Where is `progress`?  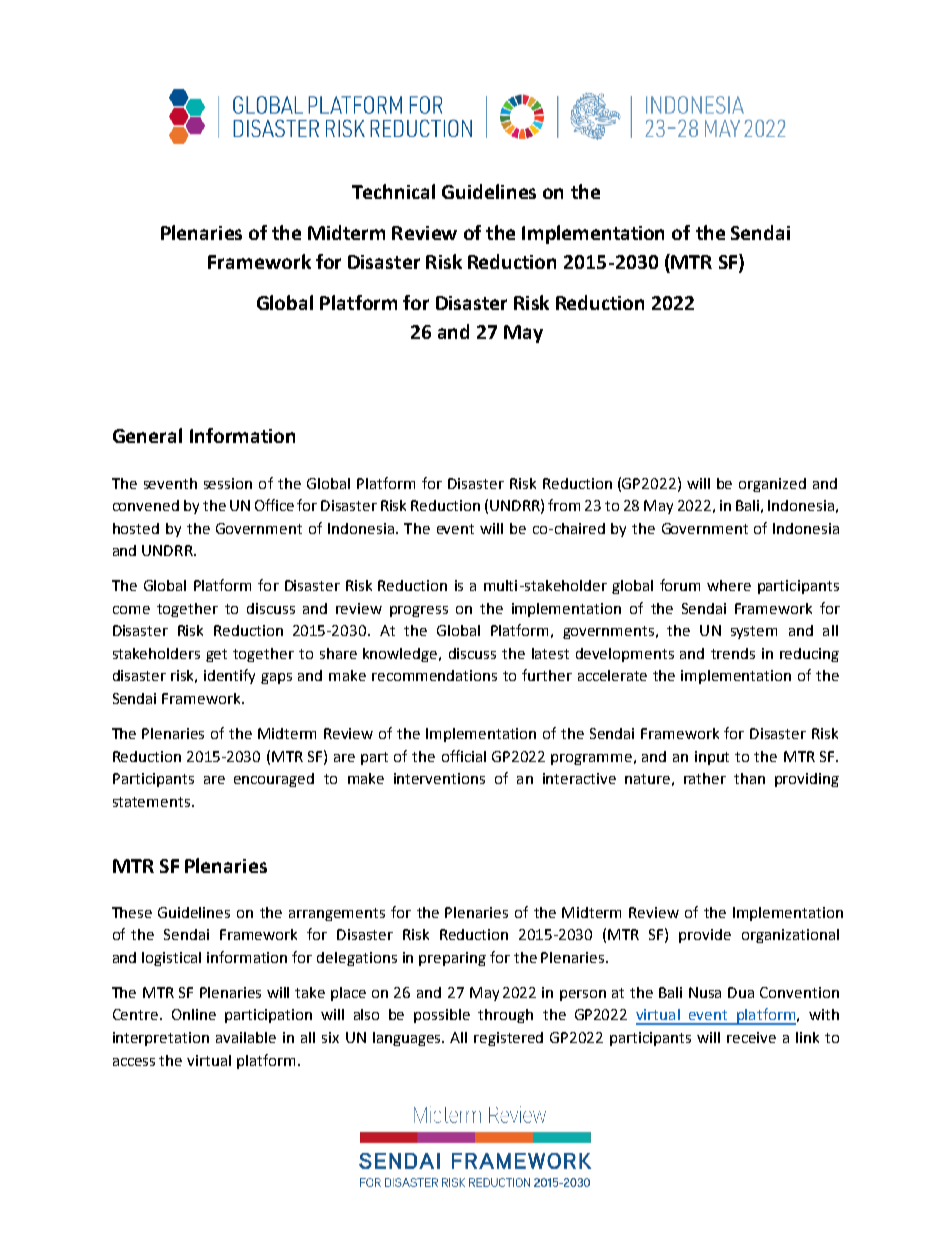
progress is located at coordinates (419, 611).
